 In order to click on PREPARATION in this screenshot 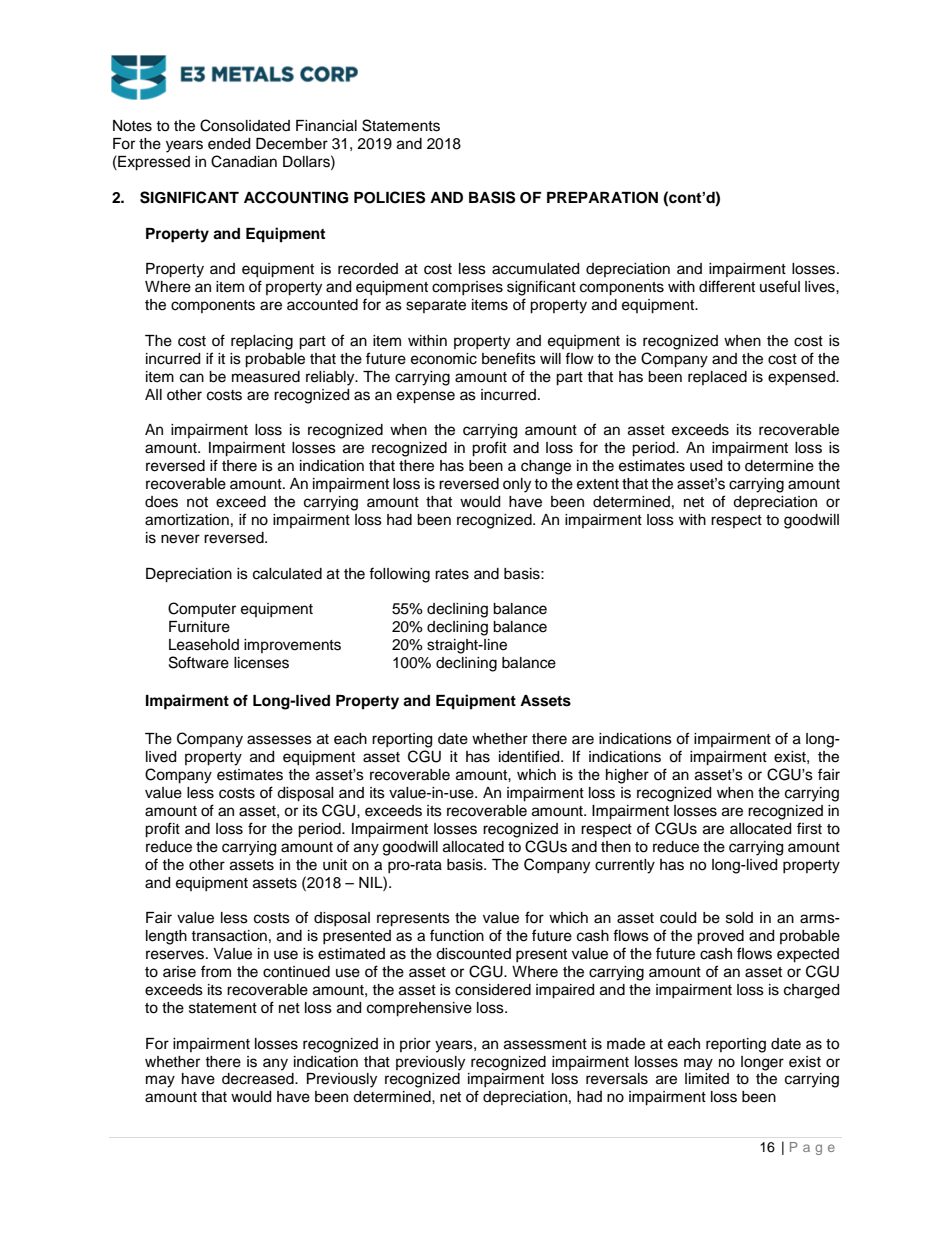, I will do `click(602, 198)`.
